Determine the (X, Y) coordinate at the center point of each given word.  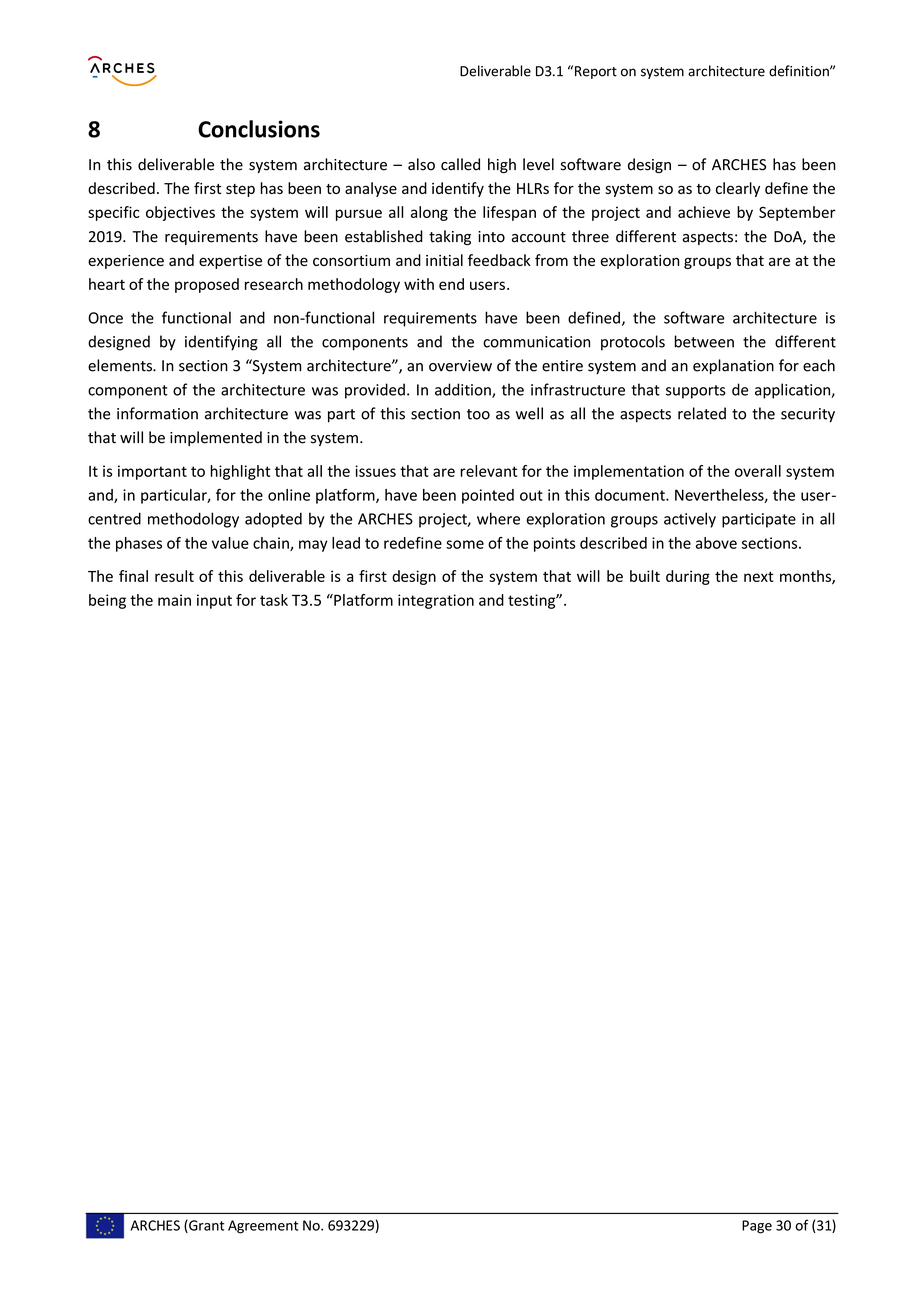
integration (436, 601)
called (460, 164)
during (688, 577)
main (174, 600)
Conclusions (259, 129)
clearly (738, 189)
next (759, 576)
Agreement (263, 1227)
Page (757, 1227)
